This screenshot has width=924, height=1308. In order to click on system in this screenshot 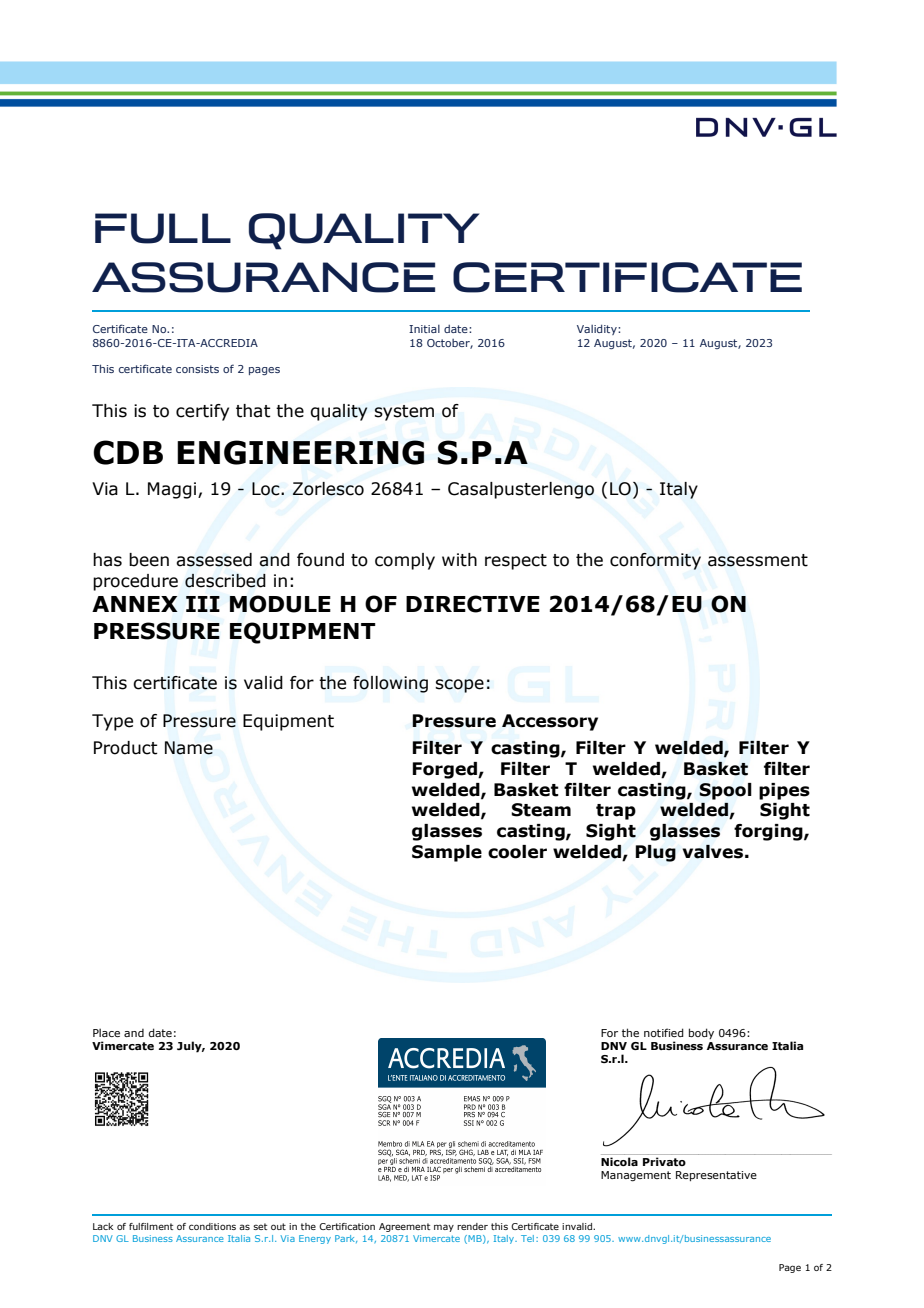, I will do `click(404, 413)`.
